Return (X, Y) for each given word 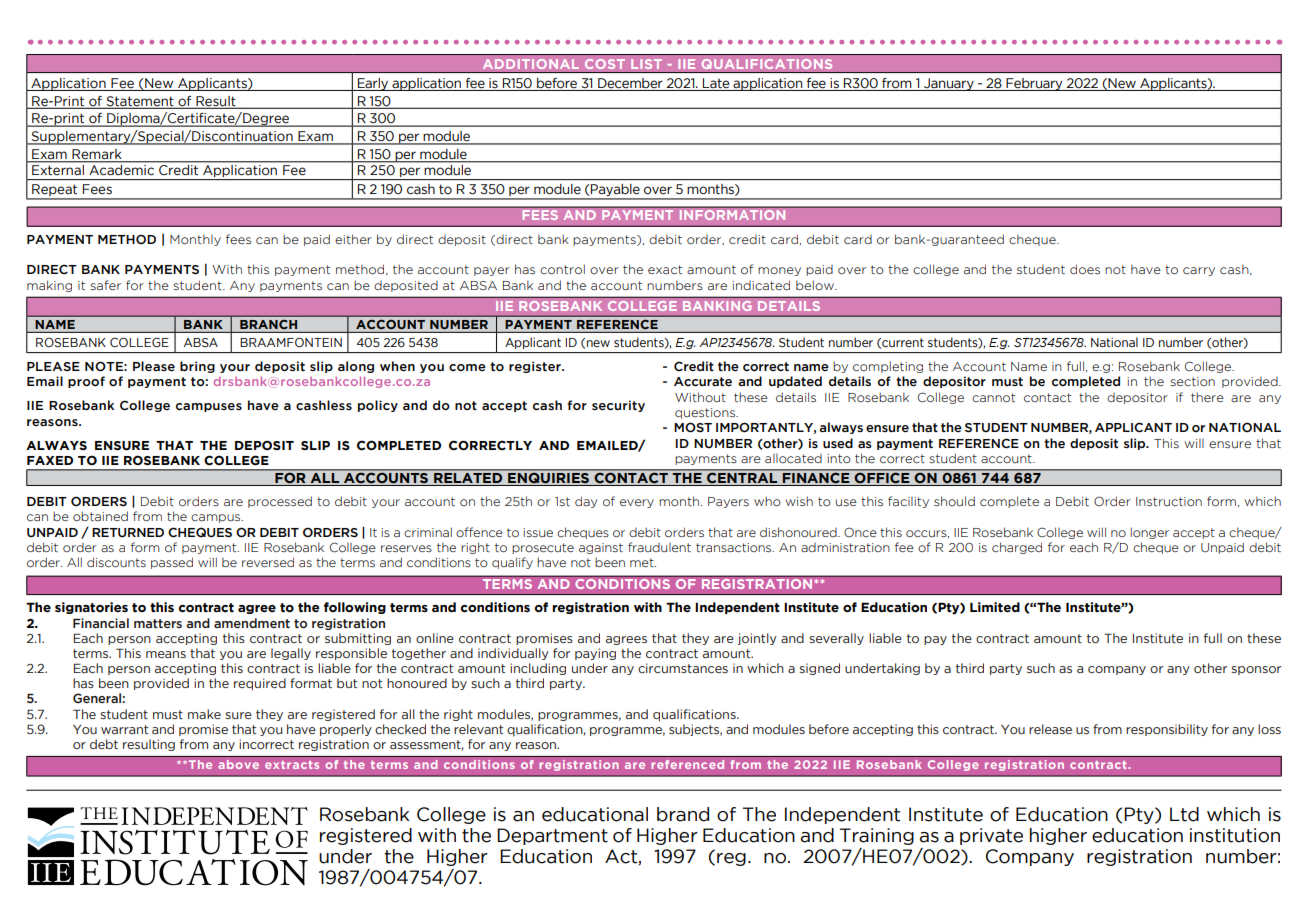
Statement (140, 102)
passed (172, 563)
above (238, 764)
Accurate (703, 382)
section (1193, 381)
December (630, 83)
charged (1017, 548)
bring (197, 367)
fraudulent (659, 547)
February (1034, 84)
